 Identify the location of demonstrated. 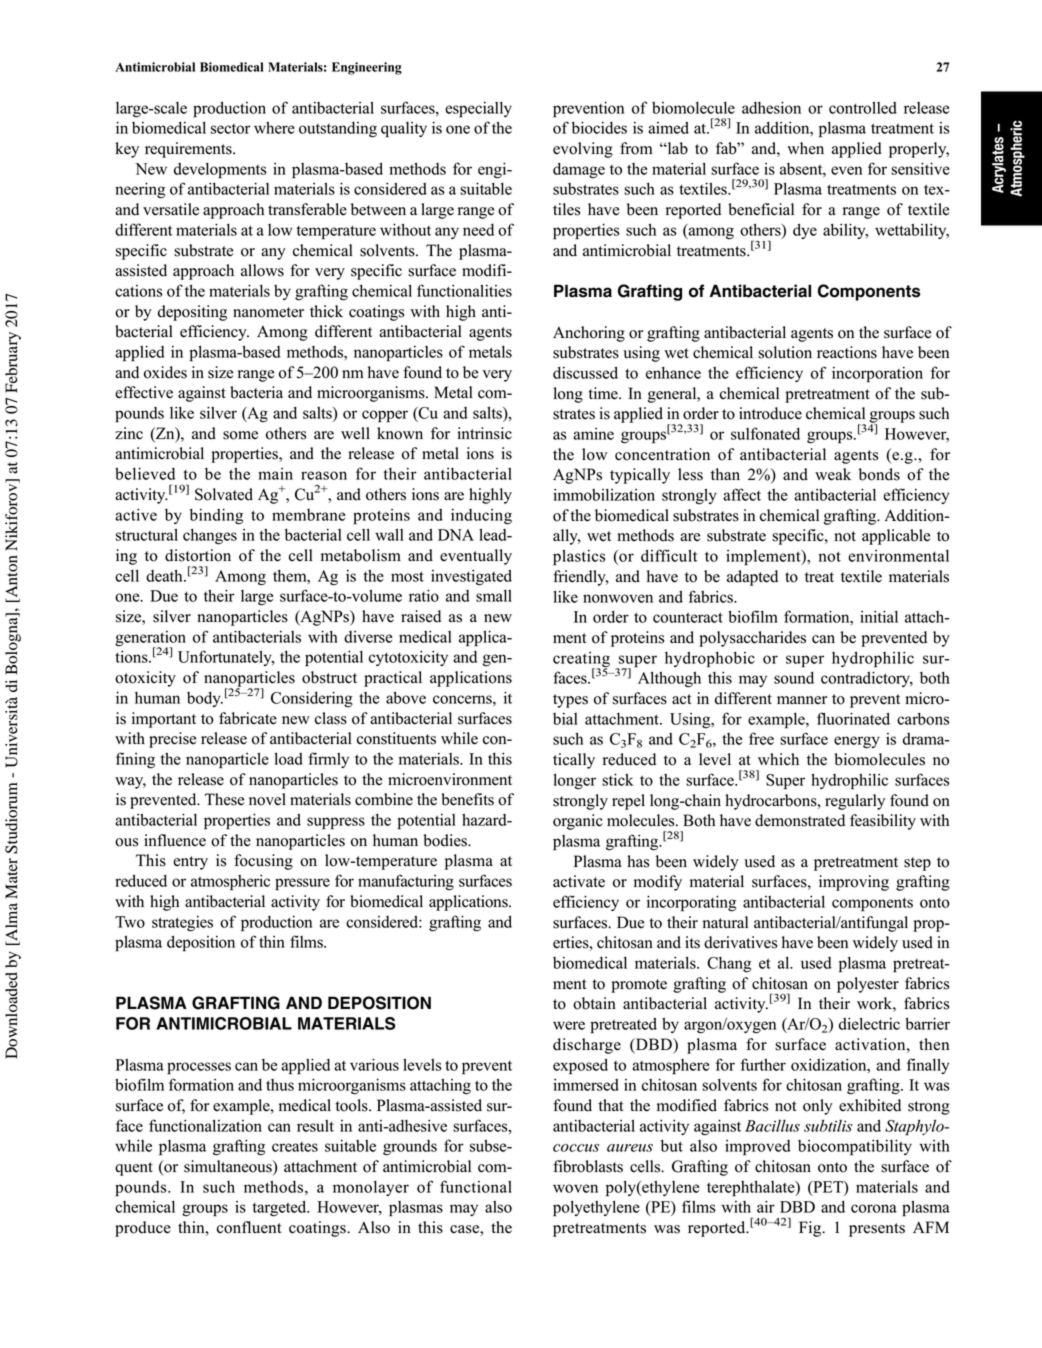
(800, 820).
